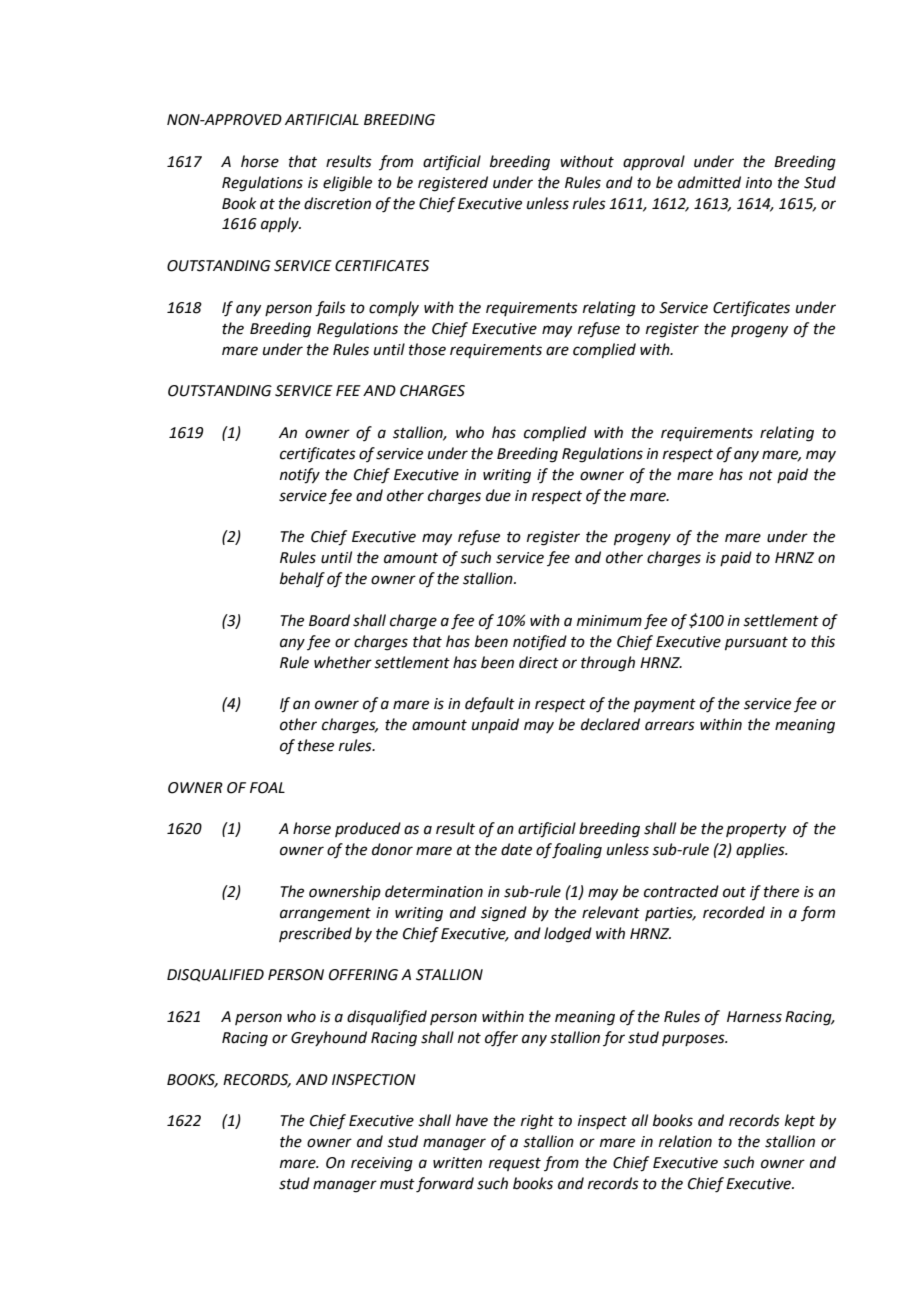 The width and height of the image is (924, 1308). I want to click on receiving, so click(382, 1164).
